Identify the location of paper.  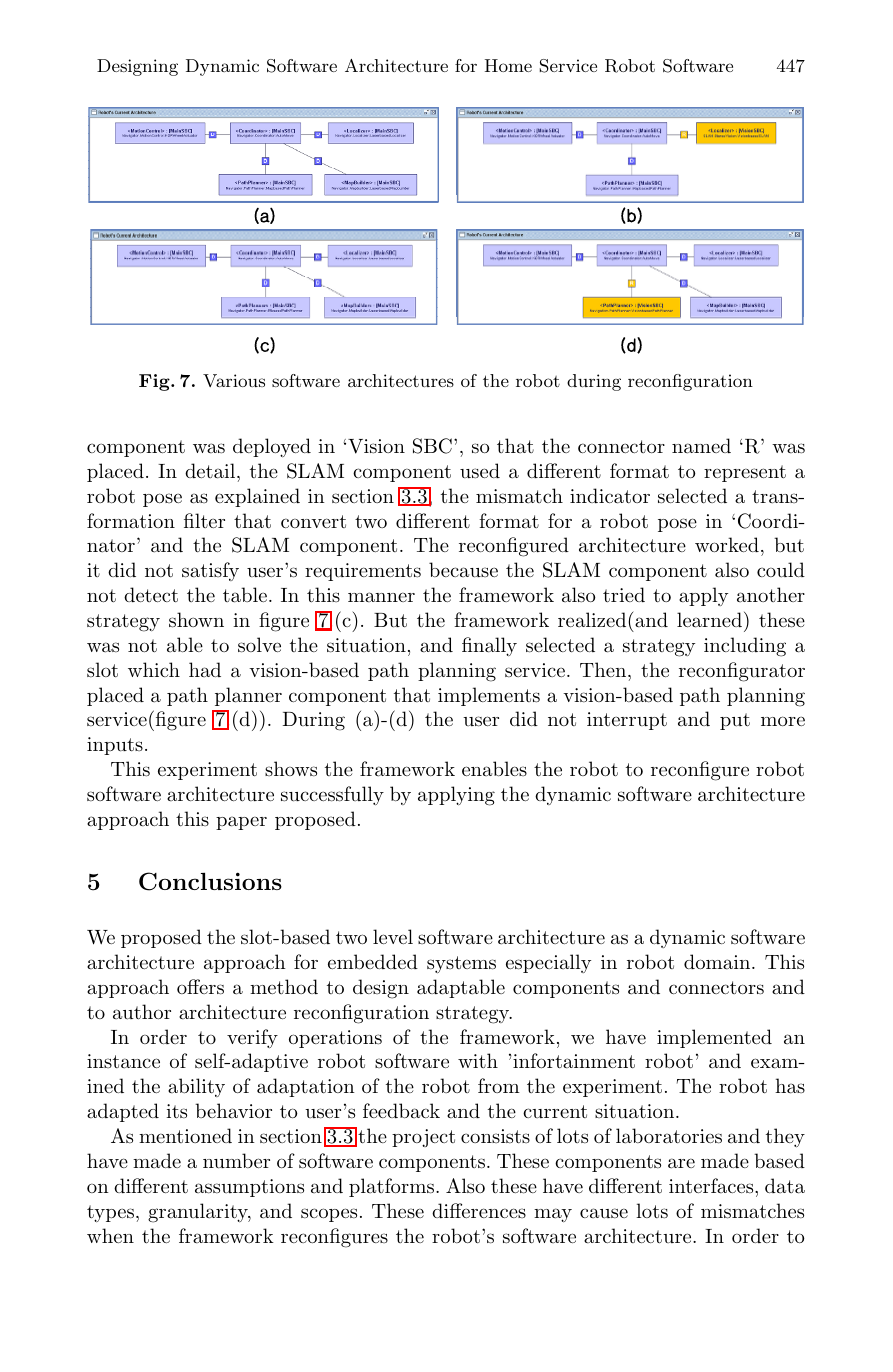
(241, 823).
